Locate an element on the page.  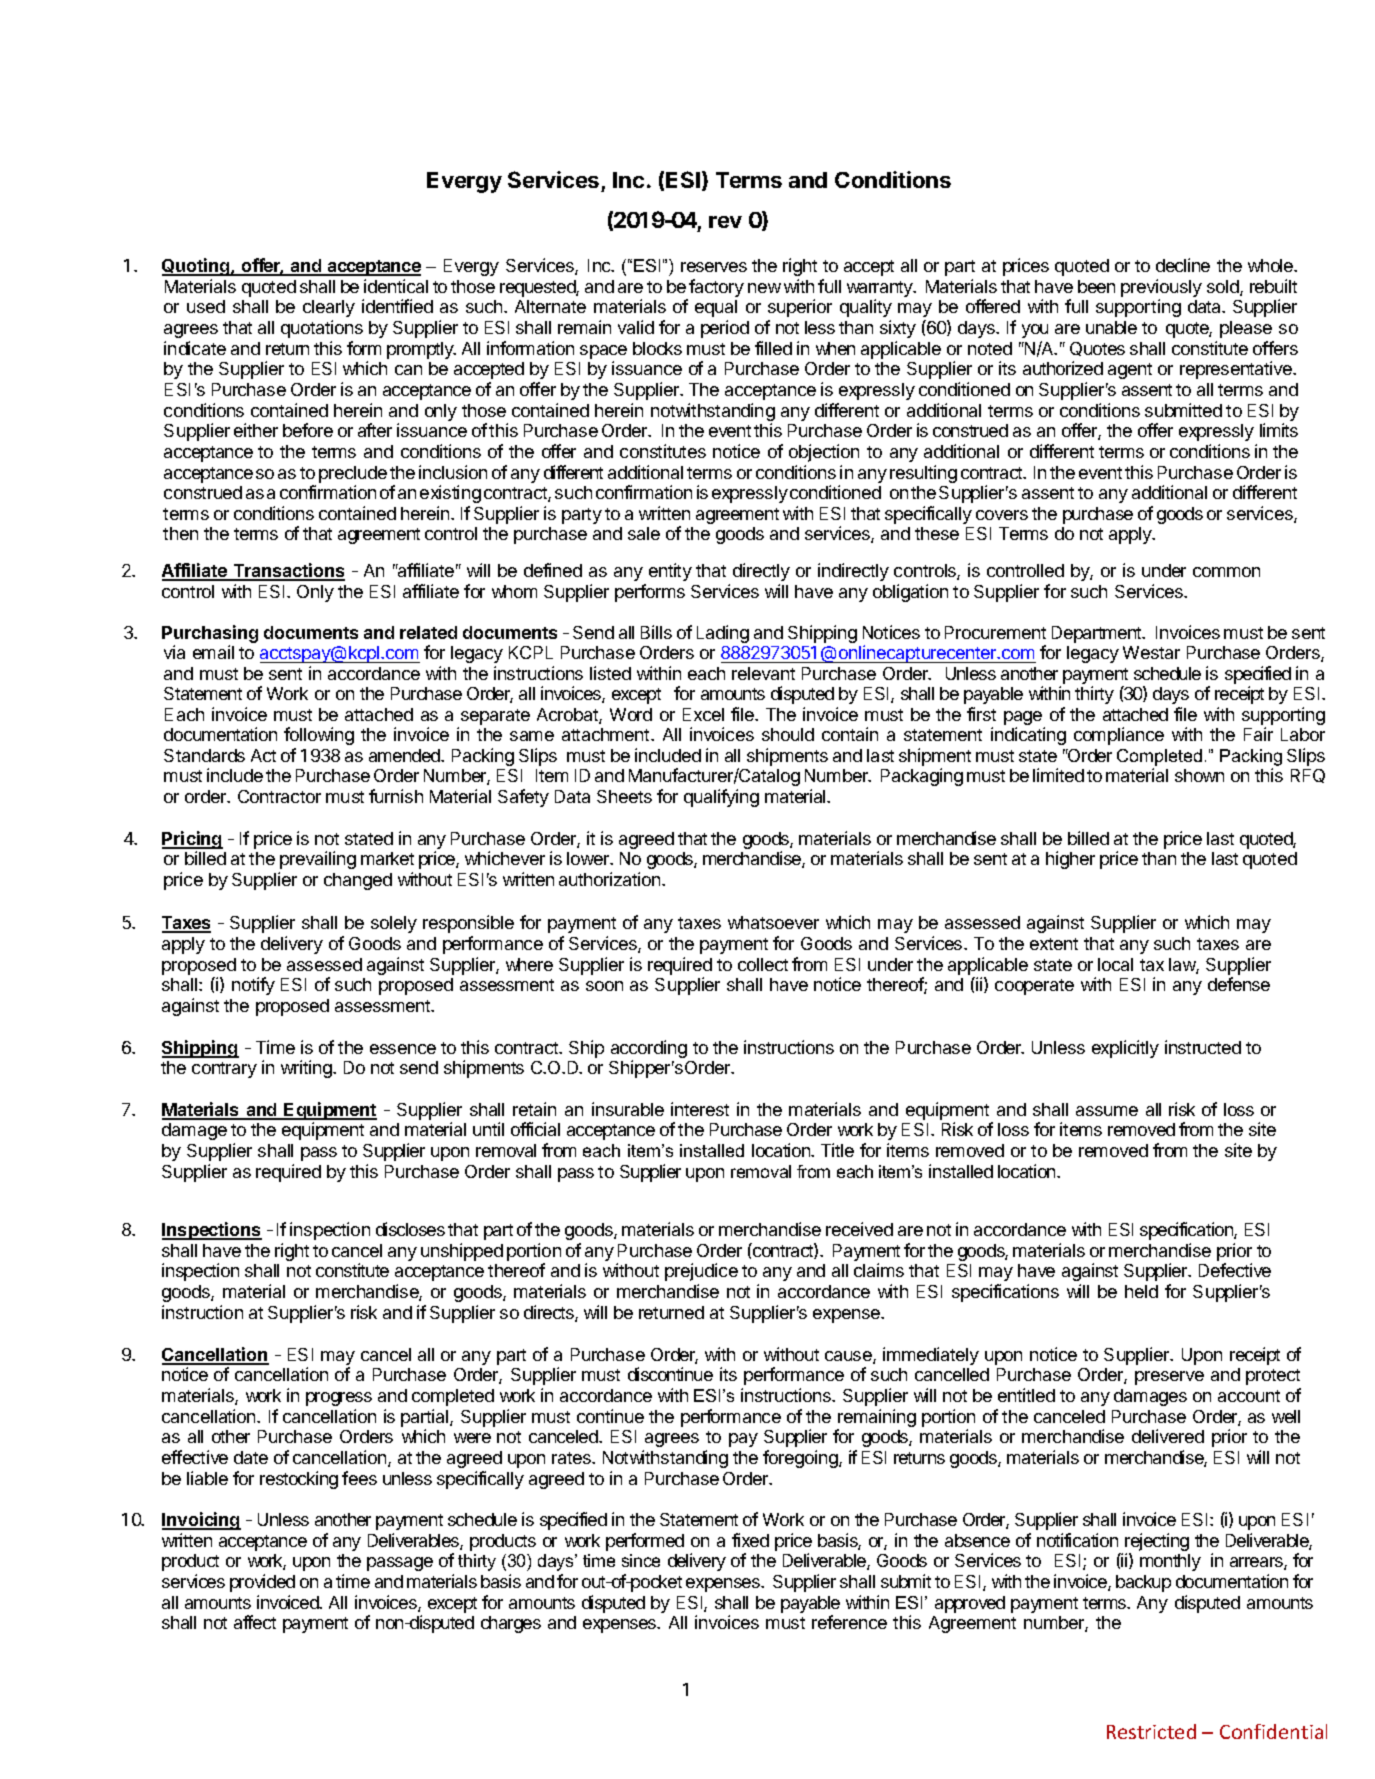
compliance is located at coordinates (1119, 736).
